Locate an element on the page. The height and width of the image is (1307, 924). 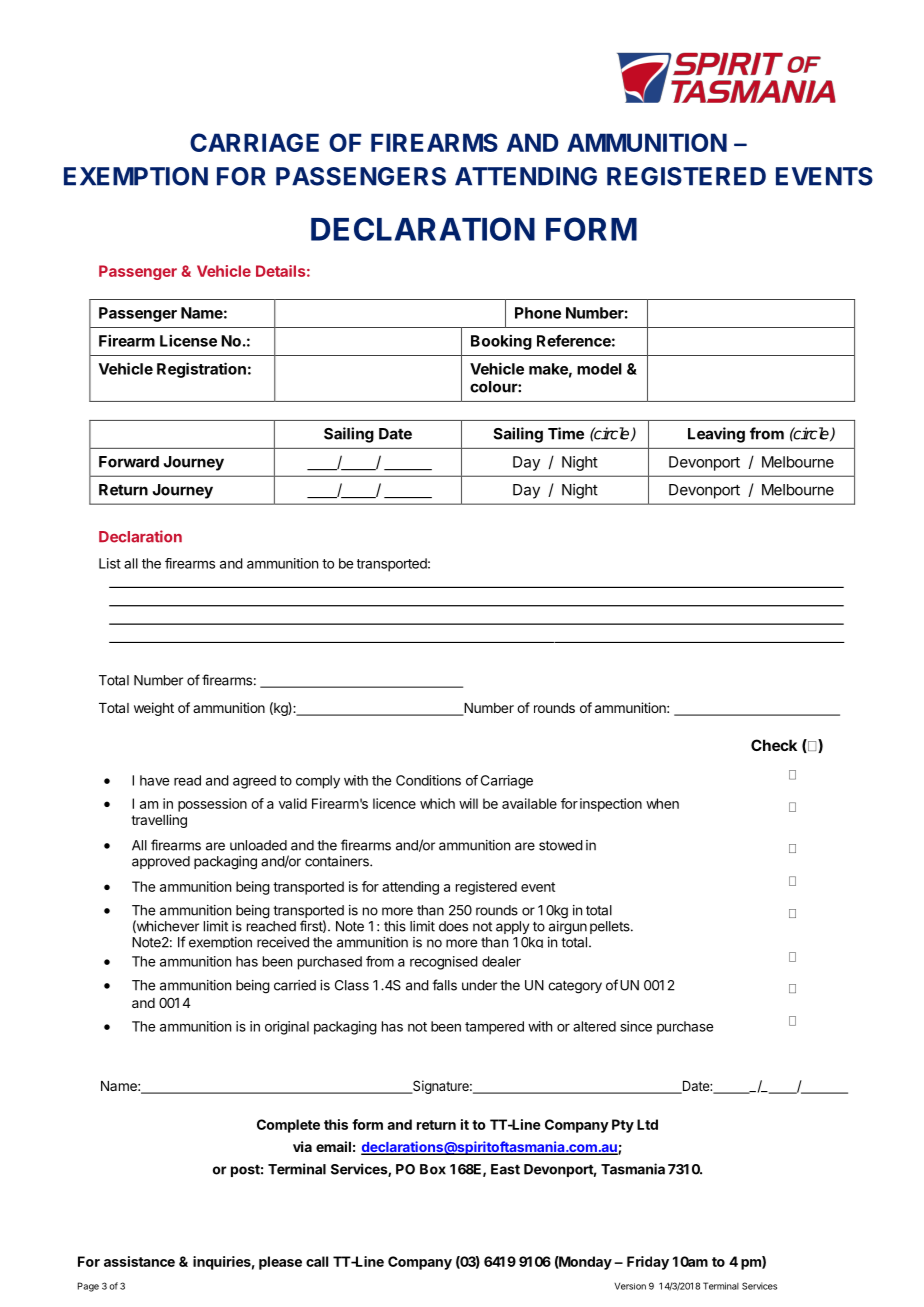
call is located at coordinates (317, 1261).
